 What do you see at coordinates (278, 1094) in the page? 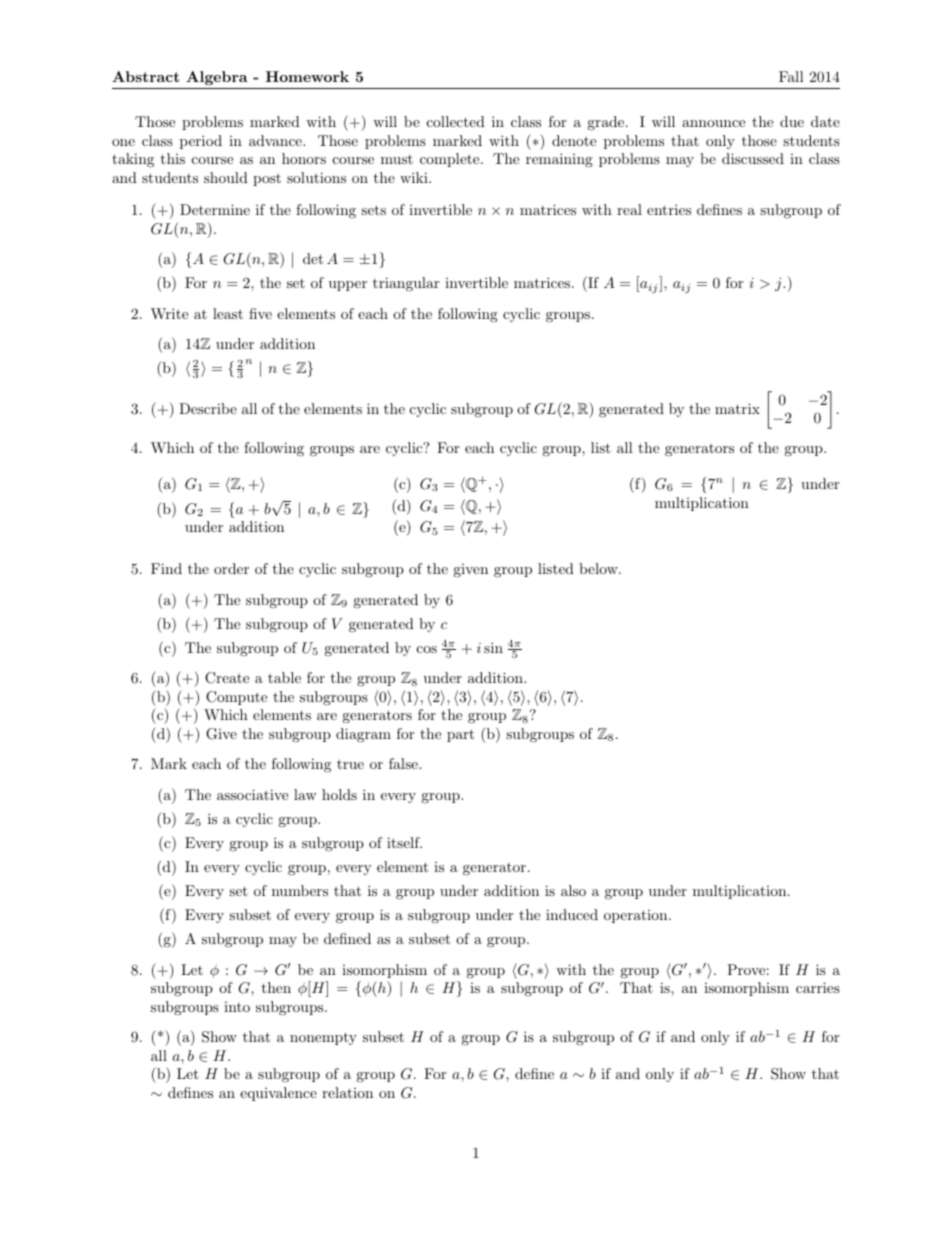
I see `equivalence` at bounding box center [278, 1094].
